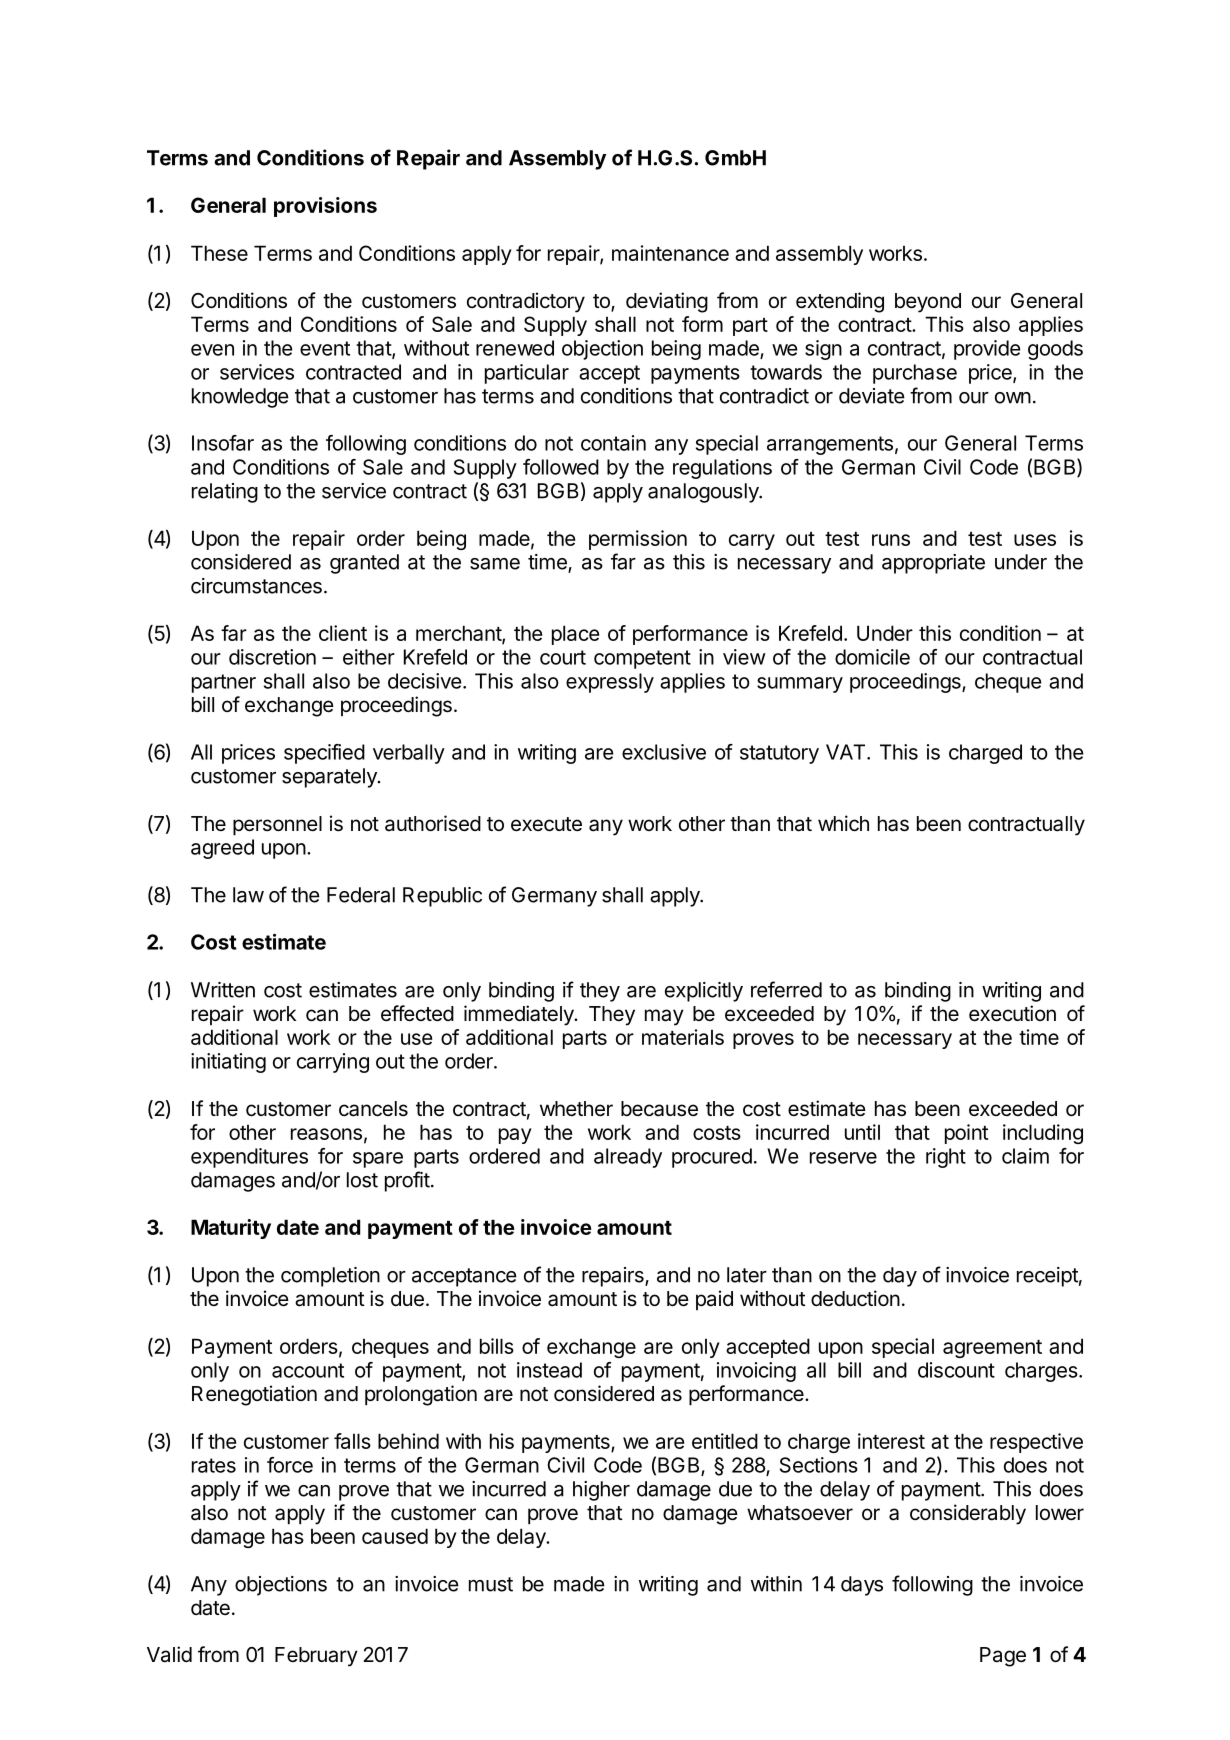 This page has height=1740, width=1230. Describe the element at coordinates (928, 303) in the page. I see `beyond` at that location.
